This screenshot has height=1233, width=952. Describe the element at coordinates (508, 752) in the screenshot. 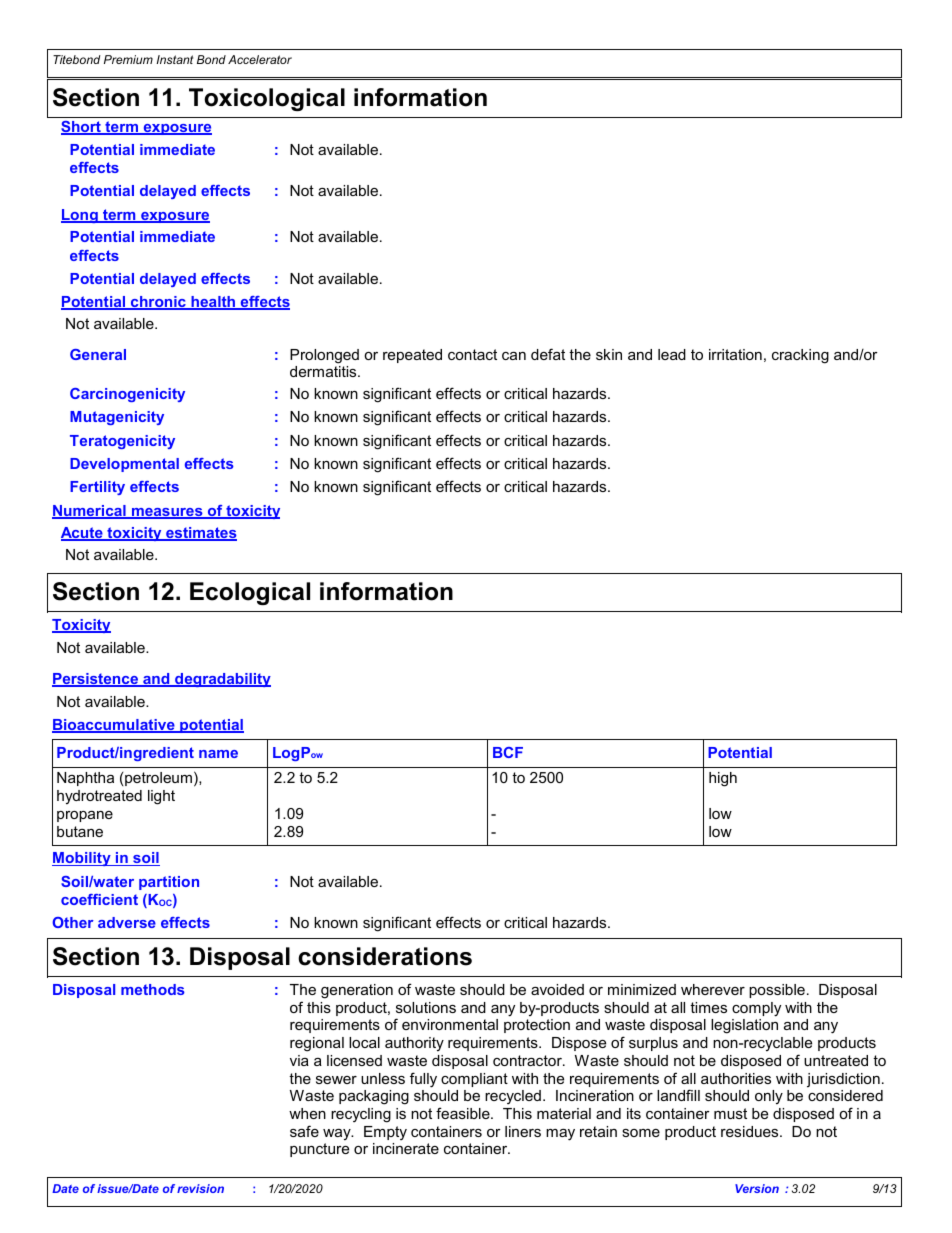

I see `BCF` at that location.
